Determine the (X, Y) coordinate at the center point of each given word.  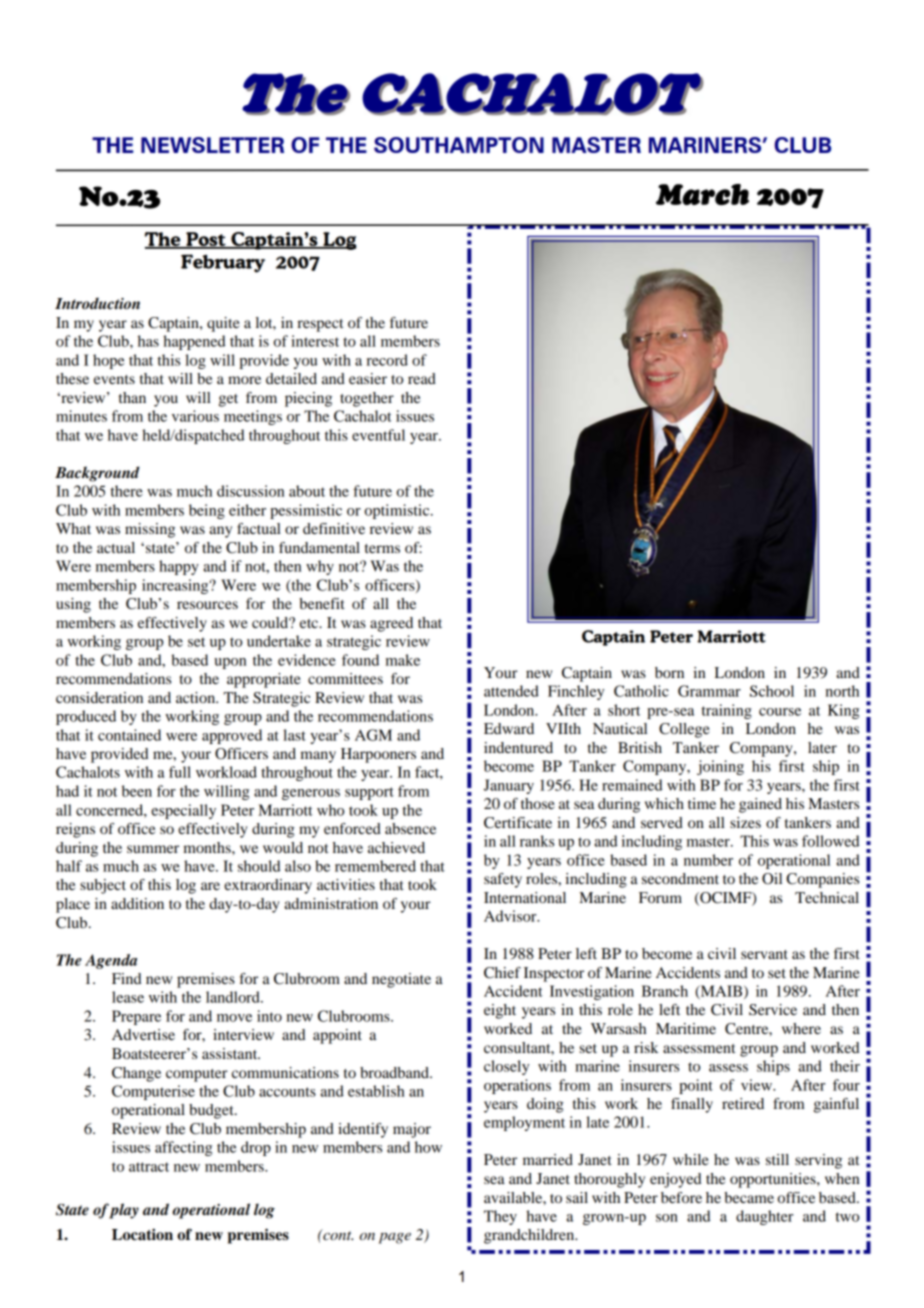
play (124, 1211)
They (500, 1217)
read (422, 378)
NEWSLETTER (212, 145)
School (772, 691)
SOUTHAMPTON (459, 145)
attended (511, 691)
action (197, 697)
